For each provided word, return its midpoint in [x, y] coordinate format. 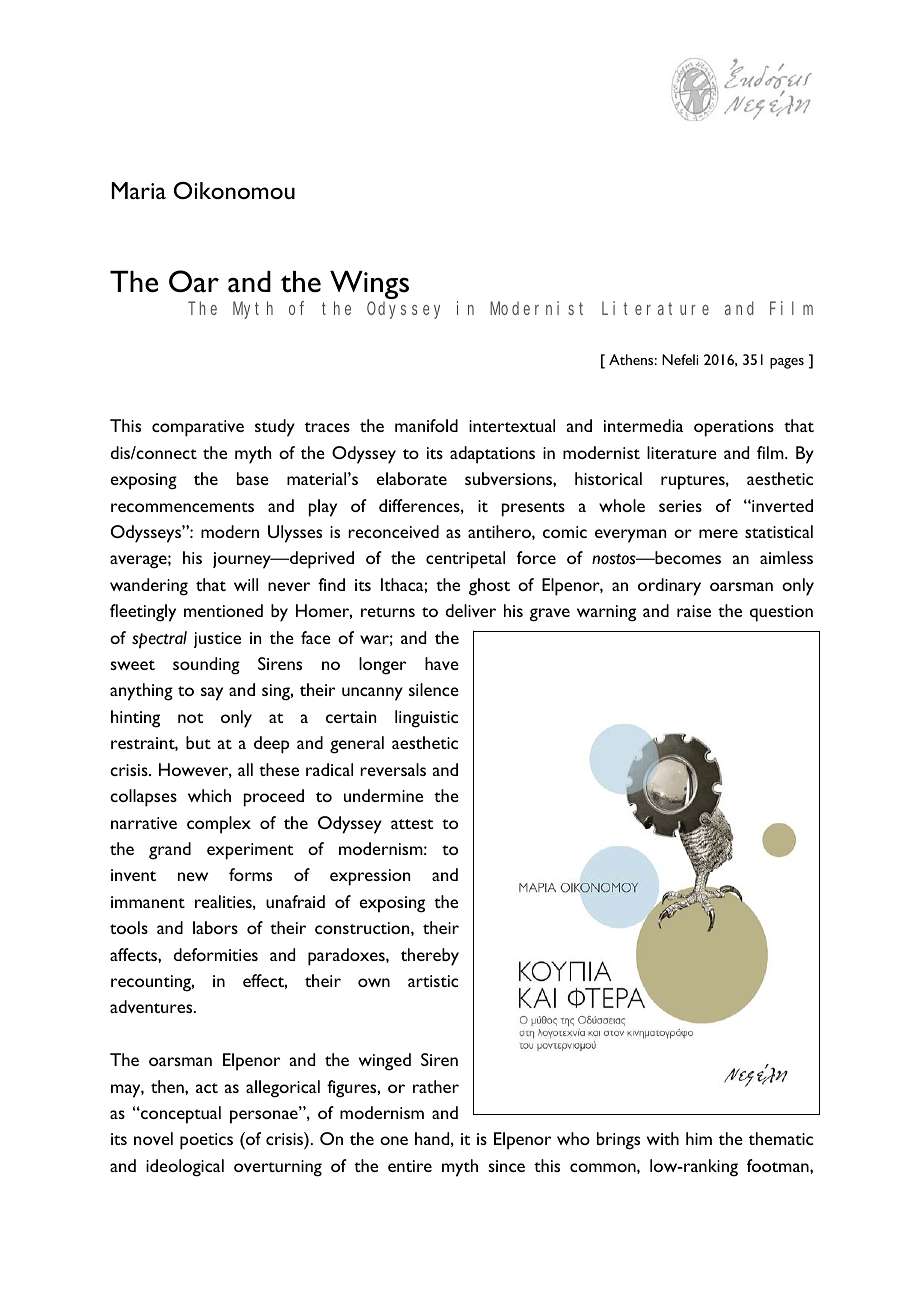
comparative [198, 428]
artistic [433, 981]
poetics [206, 1141]
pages [787, 363]
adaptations [492, 455]
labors [215, 927]
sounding [206, 666]
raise [694, 611]
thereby [430, 957]
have [442, 663]
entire [410, 1166]
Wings [369, 286]
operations [734, 428]
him [699, 1138]
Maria [139, 190]
